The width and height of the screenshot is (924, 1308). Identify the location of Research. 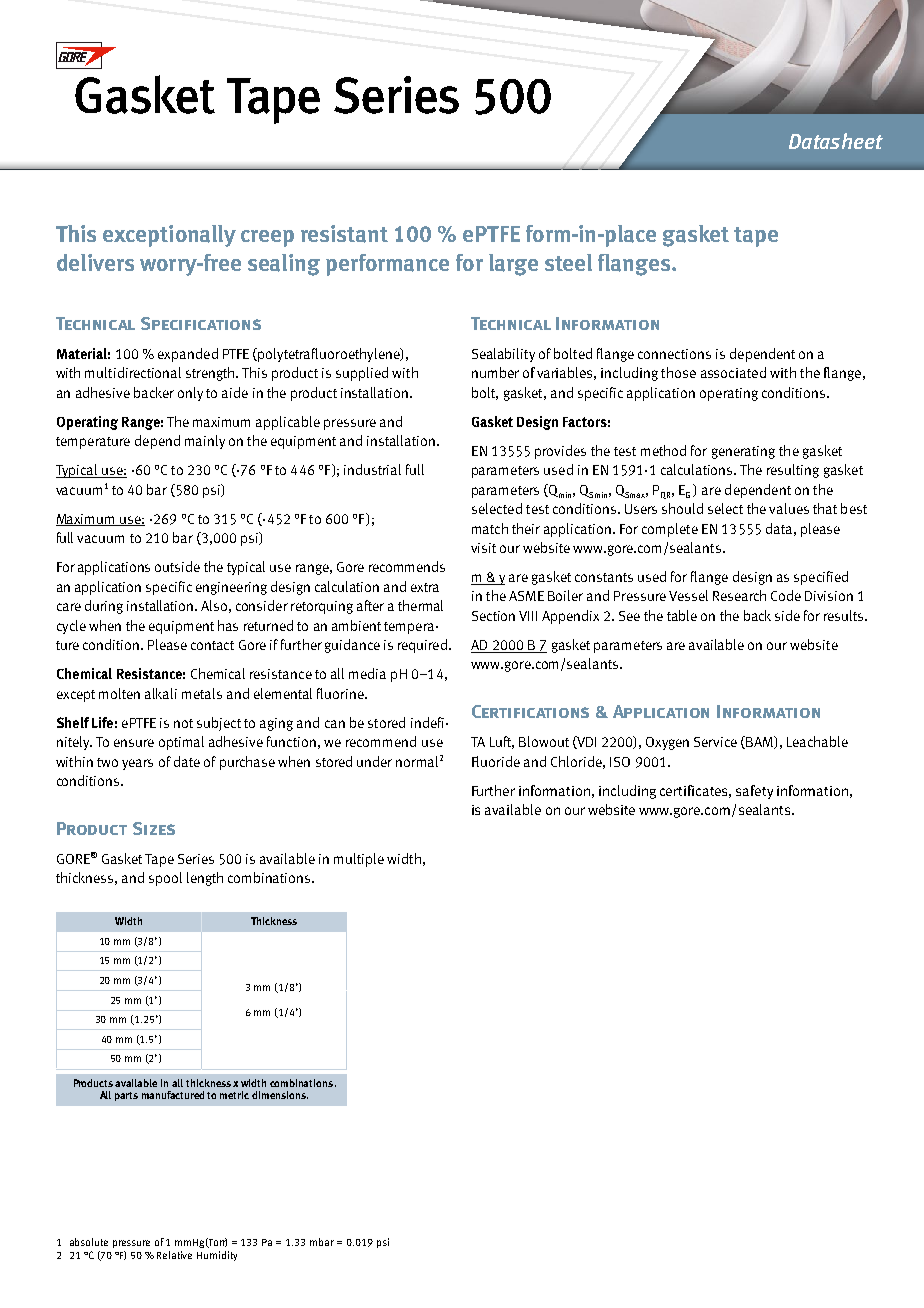
(739, 595).
